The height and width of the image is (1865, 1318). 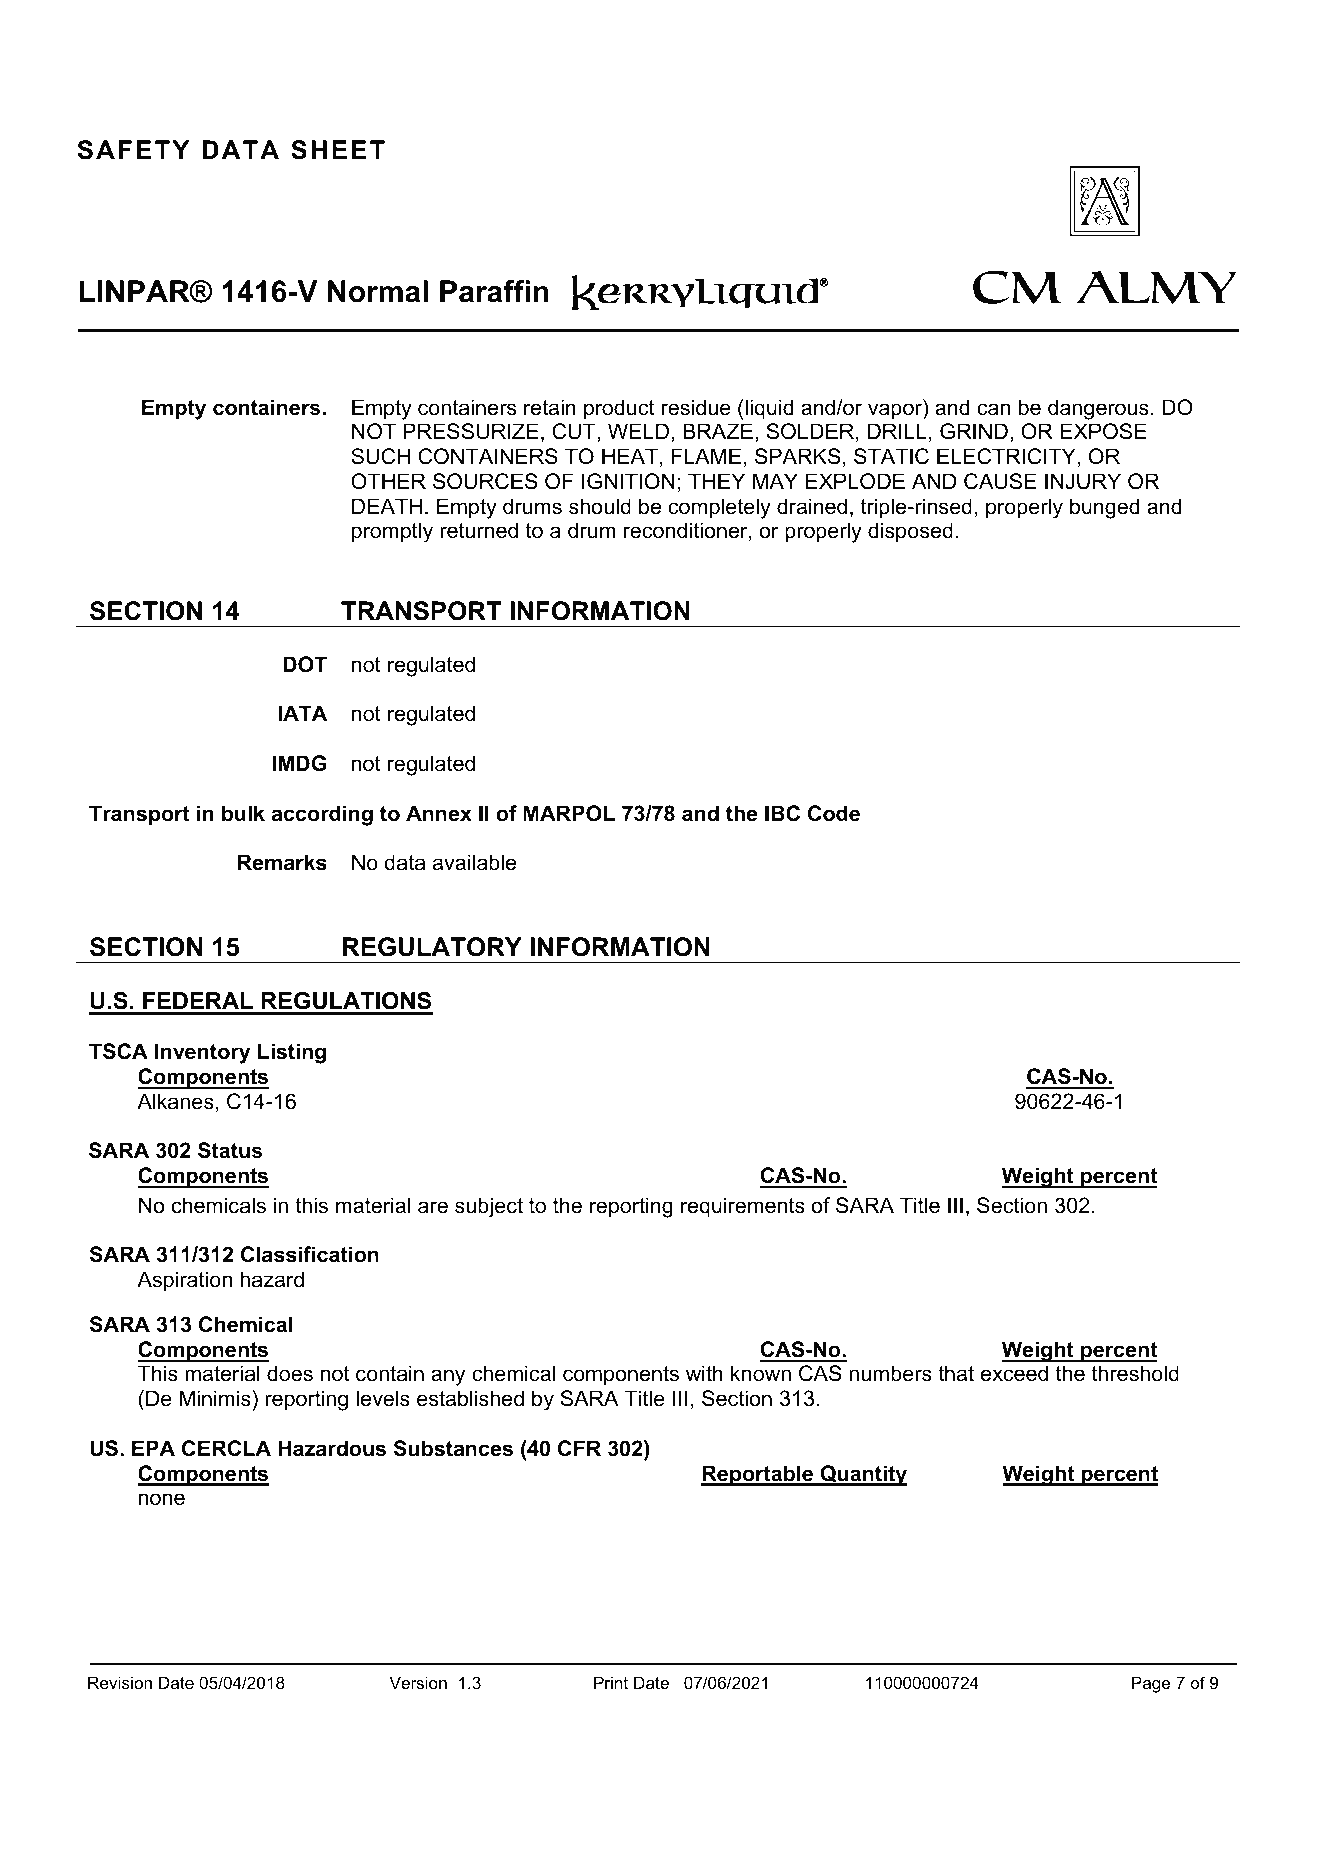 What do you see at coordinates (611, 1682) in the image?
I see `Print` at bounding box center [611, 1682].
